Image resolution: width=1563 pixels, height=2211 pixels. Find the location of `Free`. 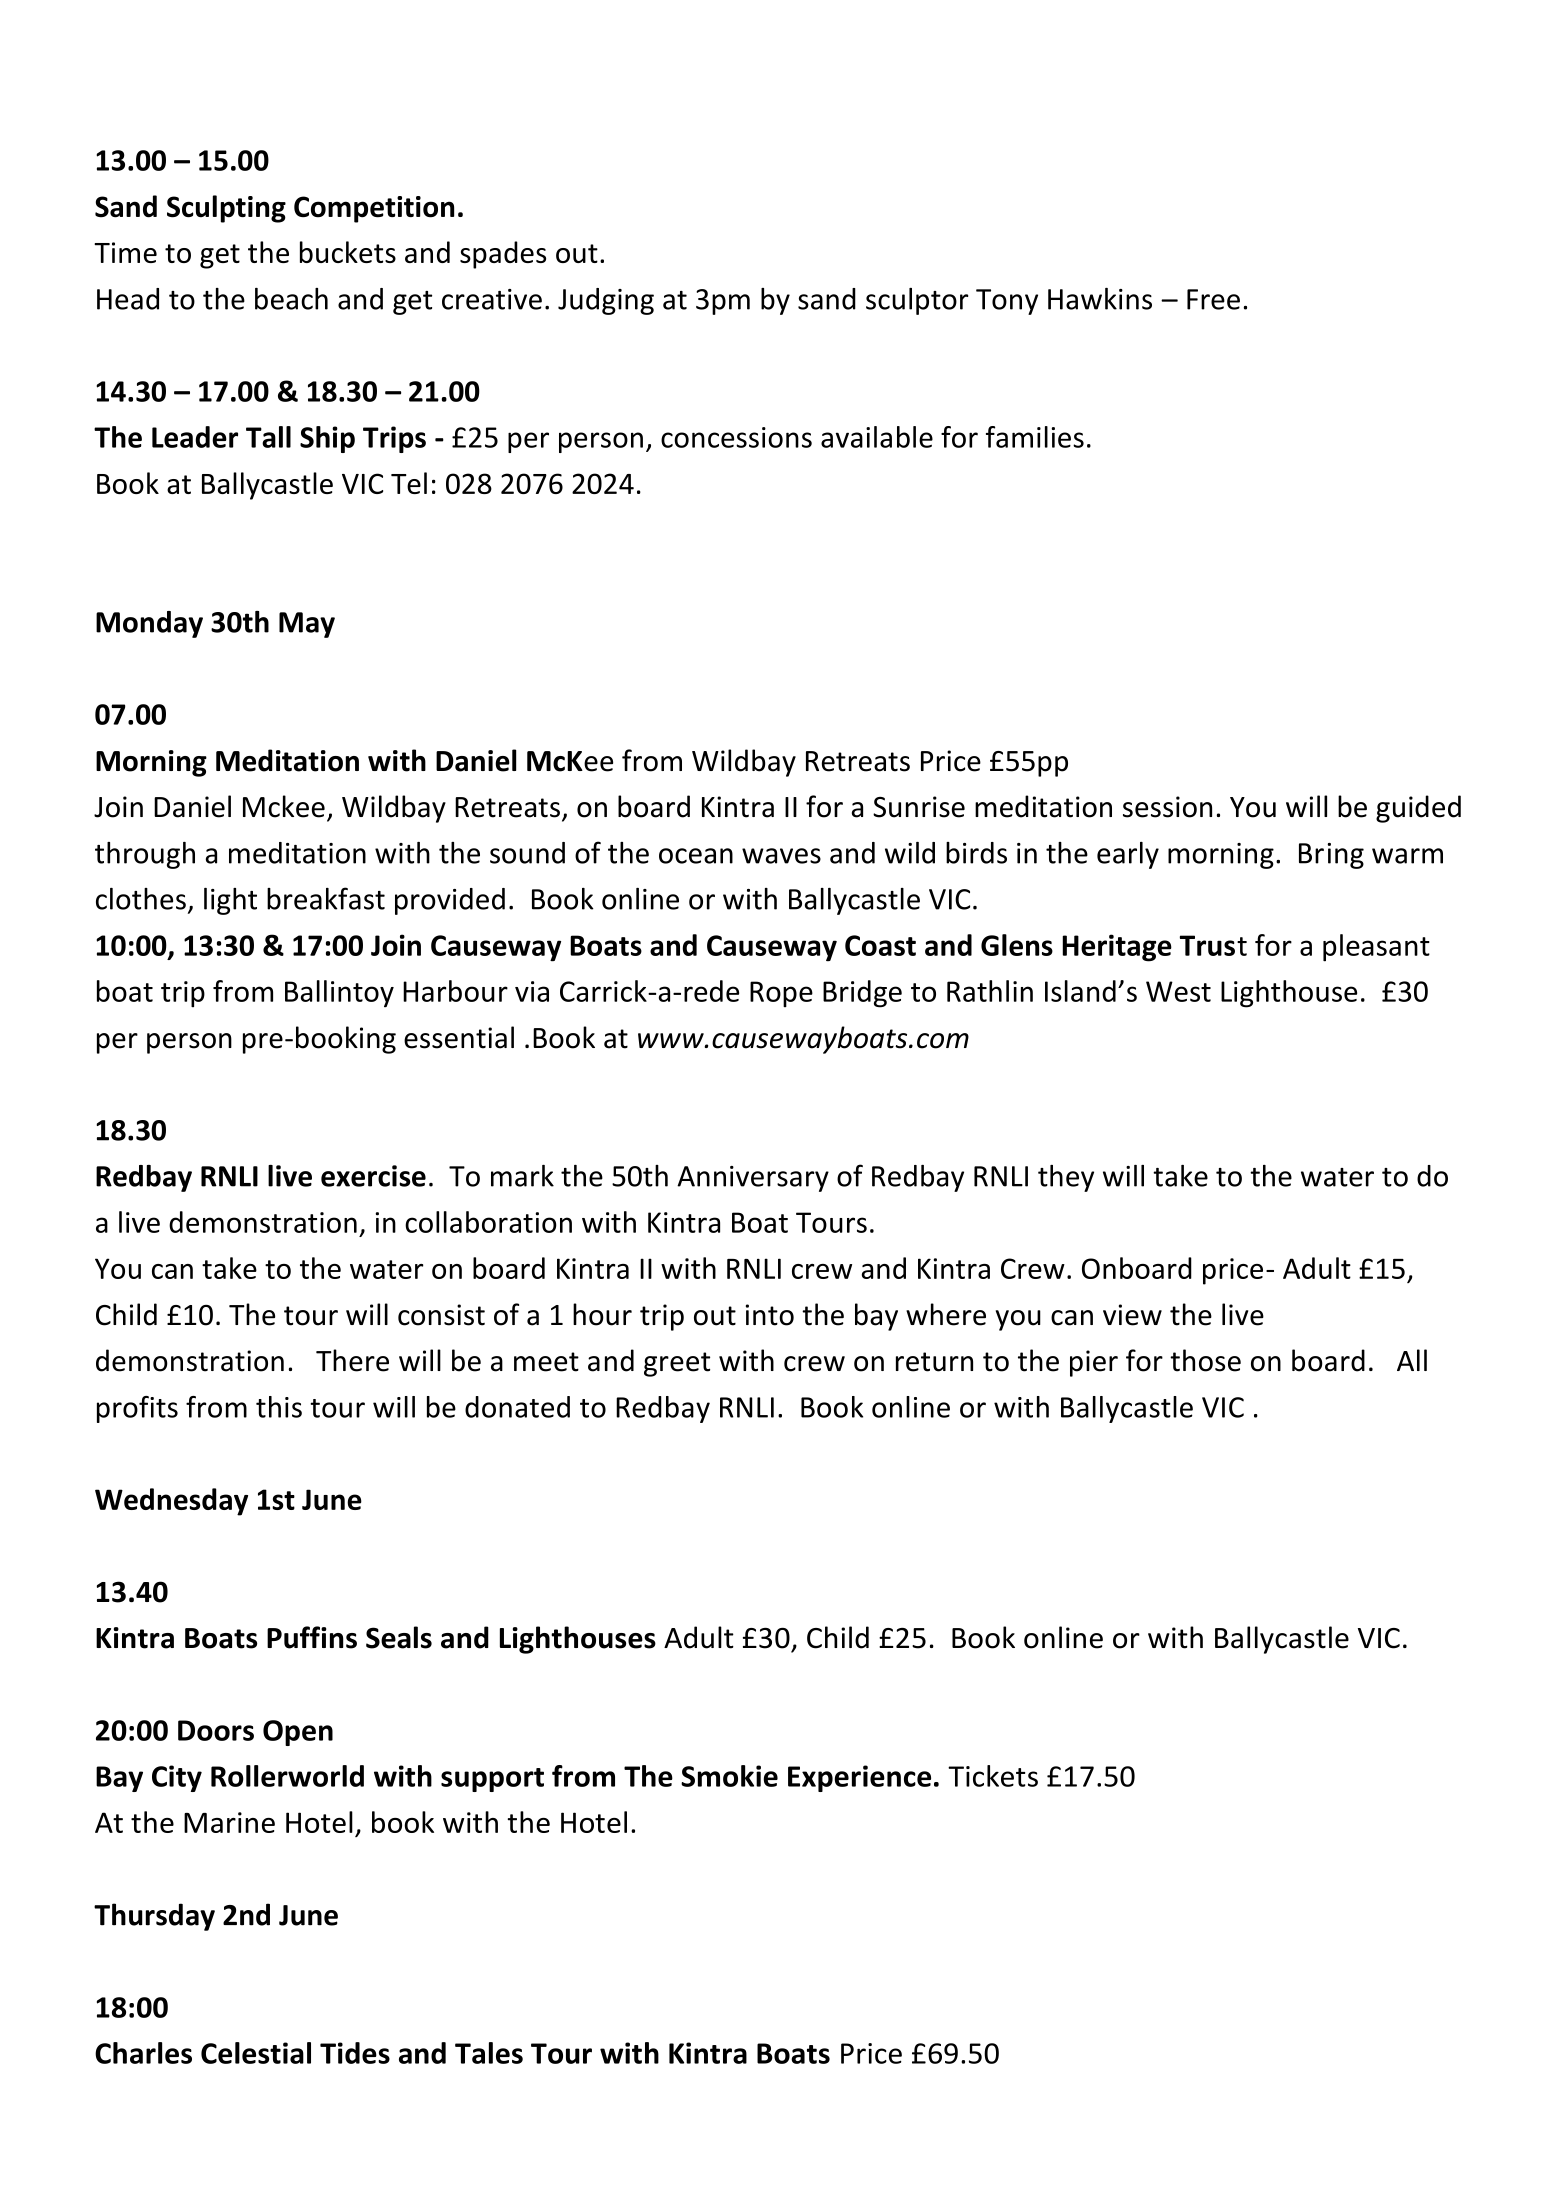

Free is located at coordinates (1213, 299).
